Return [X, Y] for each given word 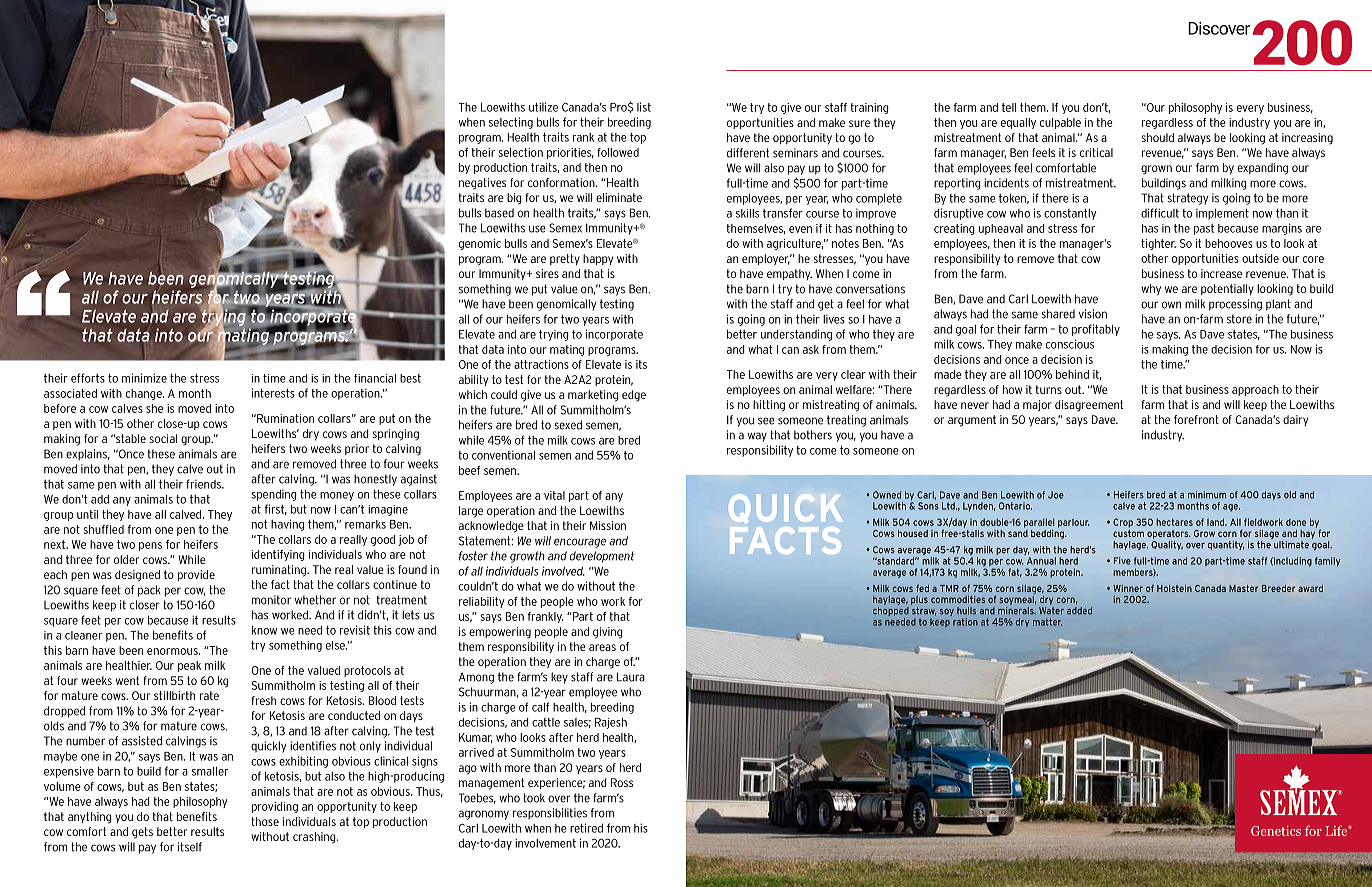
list [644, 107]
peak [189, 666]
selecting [511, 123]
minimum [1207, 495]
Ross [622, 782]
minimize [144, 378]
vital [554, 495]
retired [586, 828]
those [265, 821]
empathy [789, 274]
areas [602, 647]
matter [1047, 622]
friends [205, 484]
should [1157, 137]
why [1151, 289]
